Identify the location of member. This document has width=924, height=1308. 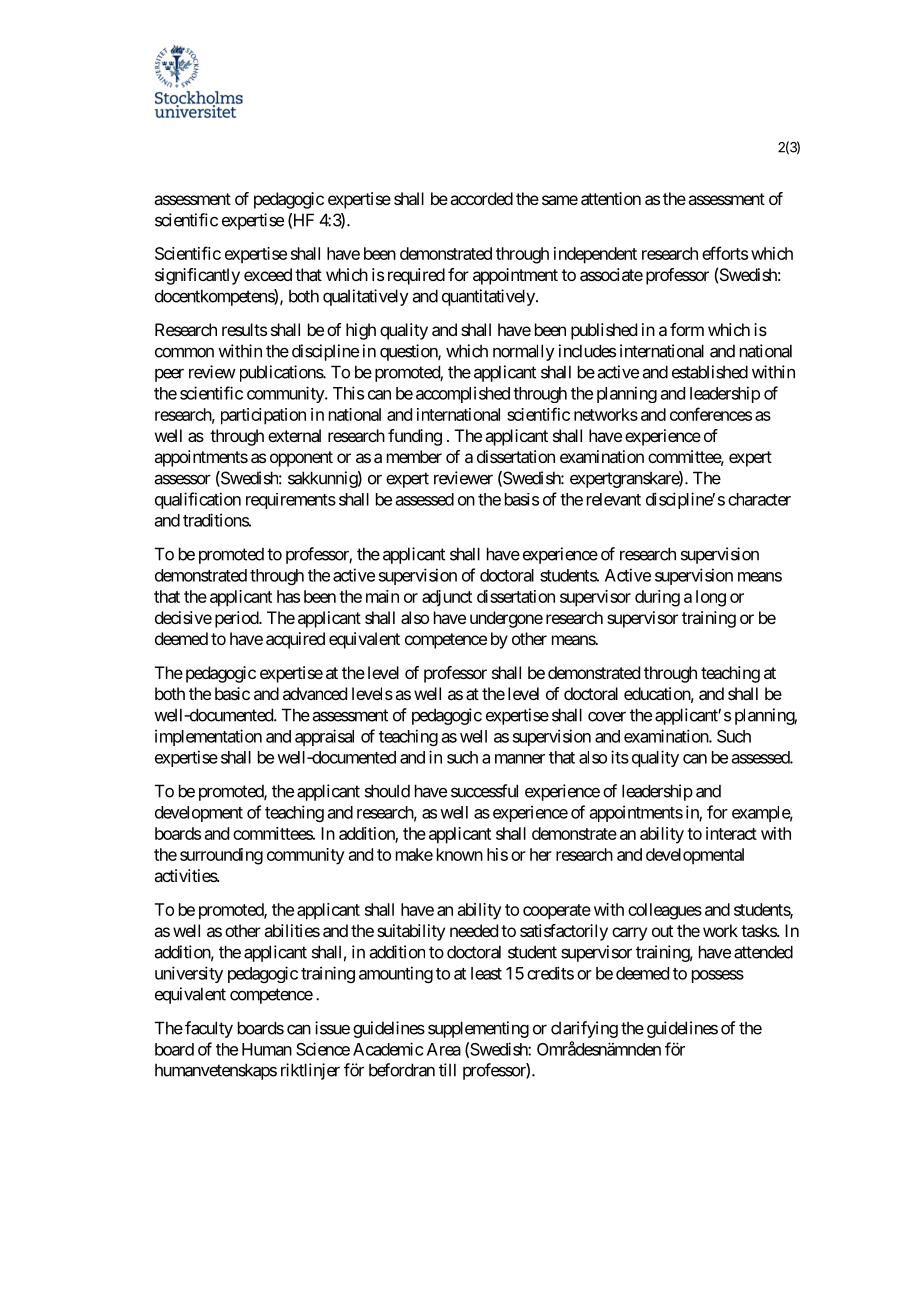
(414, 456).
